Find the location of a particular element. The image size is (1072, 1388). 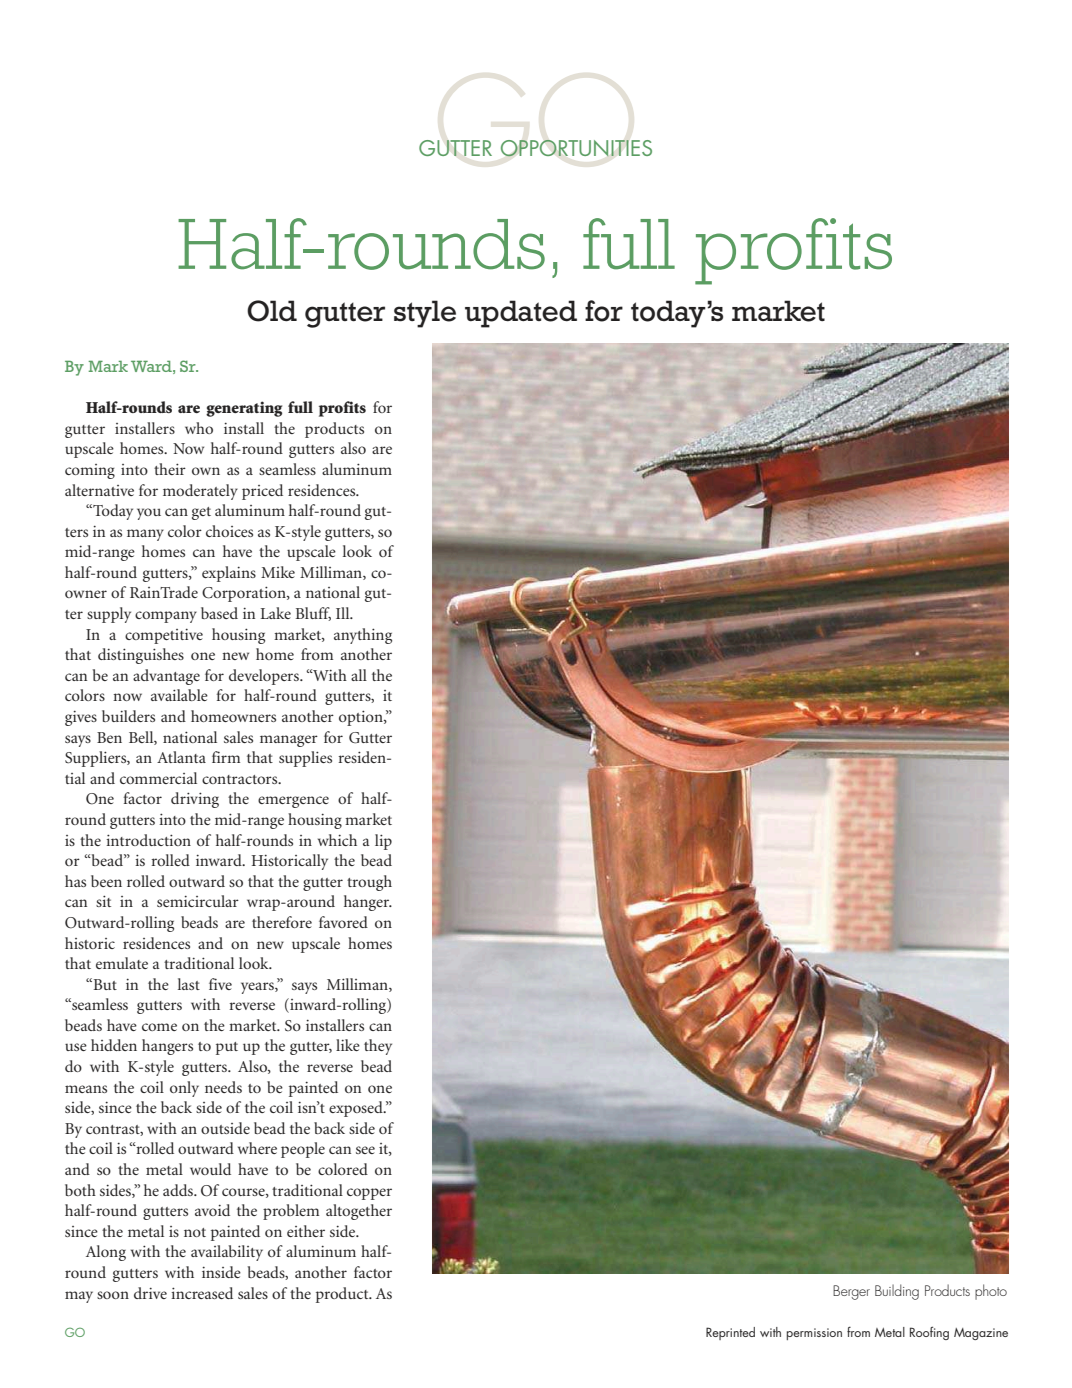

option is located at coordinates (362, 718).
